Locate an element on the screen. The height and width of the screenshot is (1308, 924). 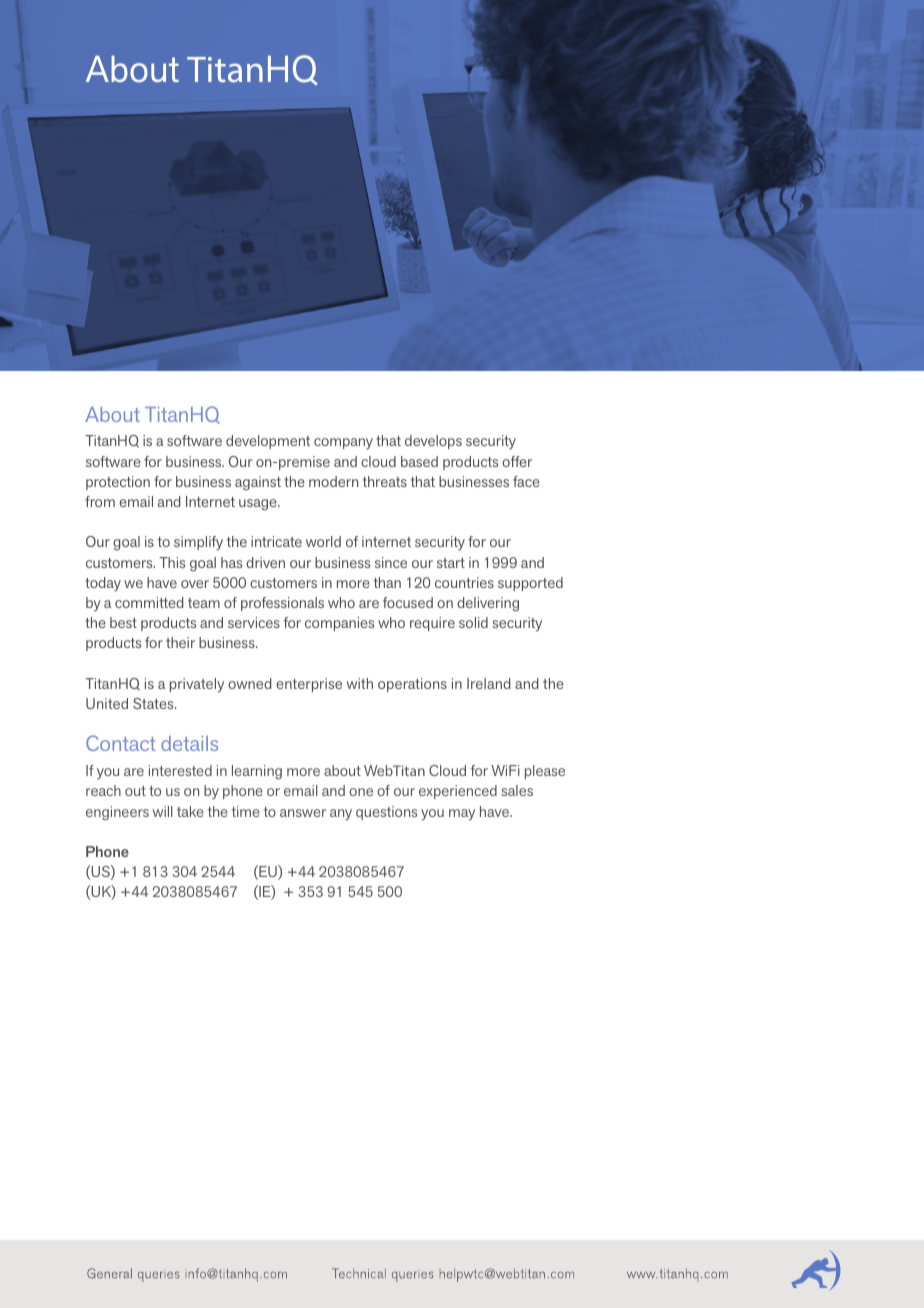
This is located at coordinates (172, 562).
